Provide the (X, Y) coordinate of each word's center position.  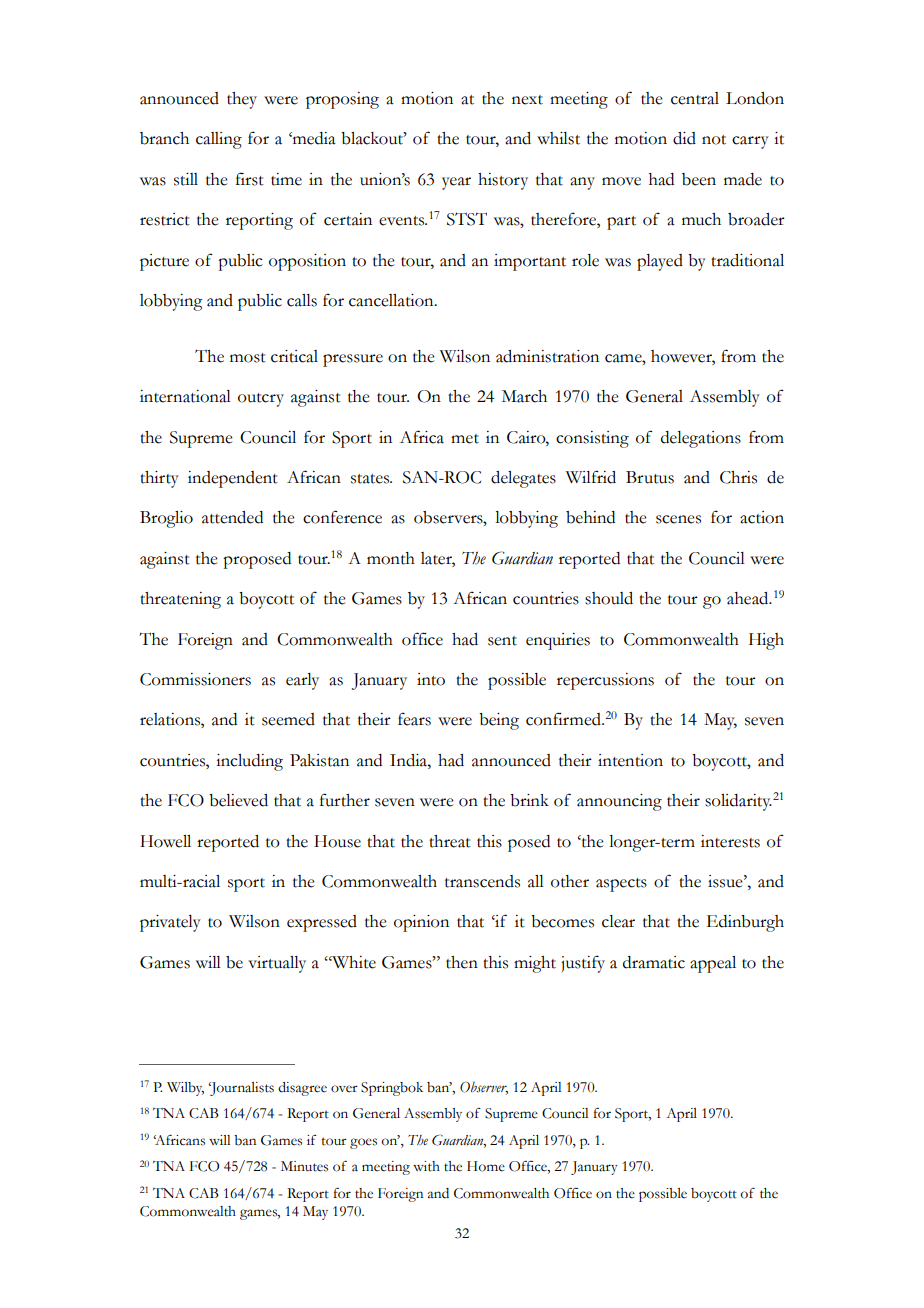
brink (529, 800)
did (684, 138)
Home (486, 1166)
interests (730, 841)
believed (238, 800)
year (456, 183)
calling (219, 140)
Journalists (241, 1089)
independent (233, 479)
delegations (701, 439)
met (465, 439)
